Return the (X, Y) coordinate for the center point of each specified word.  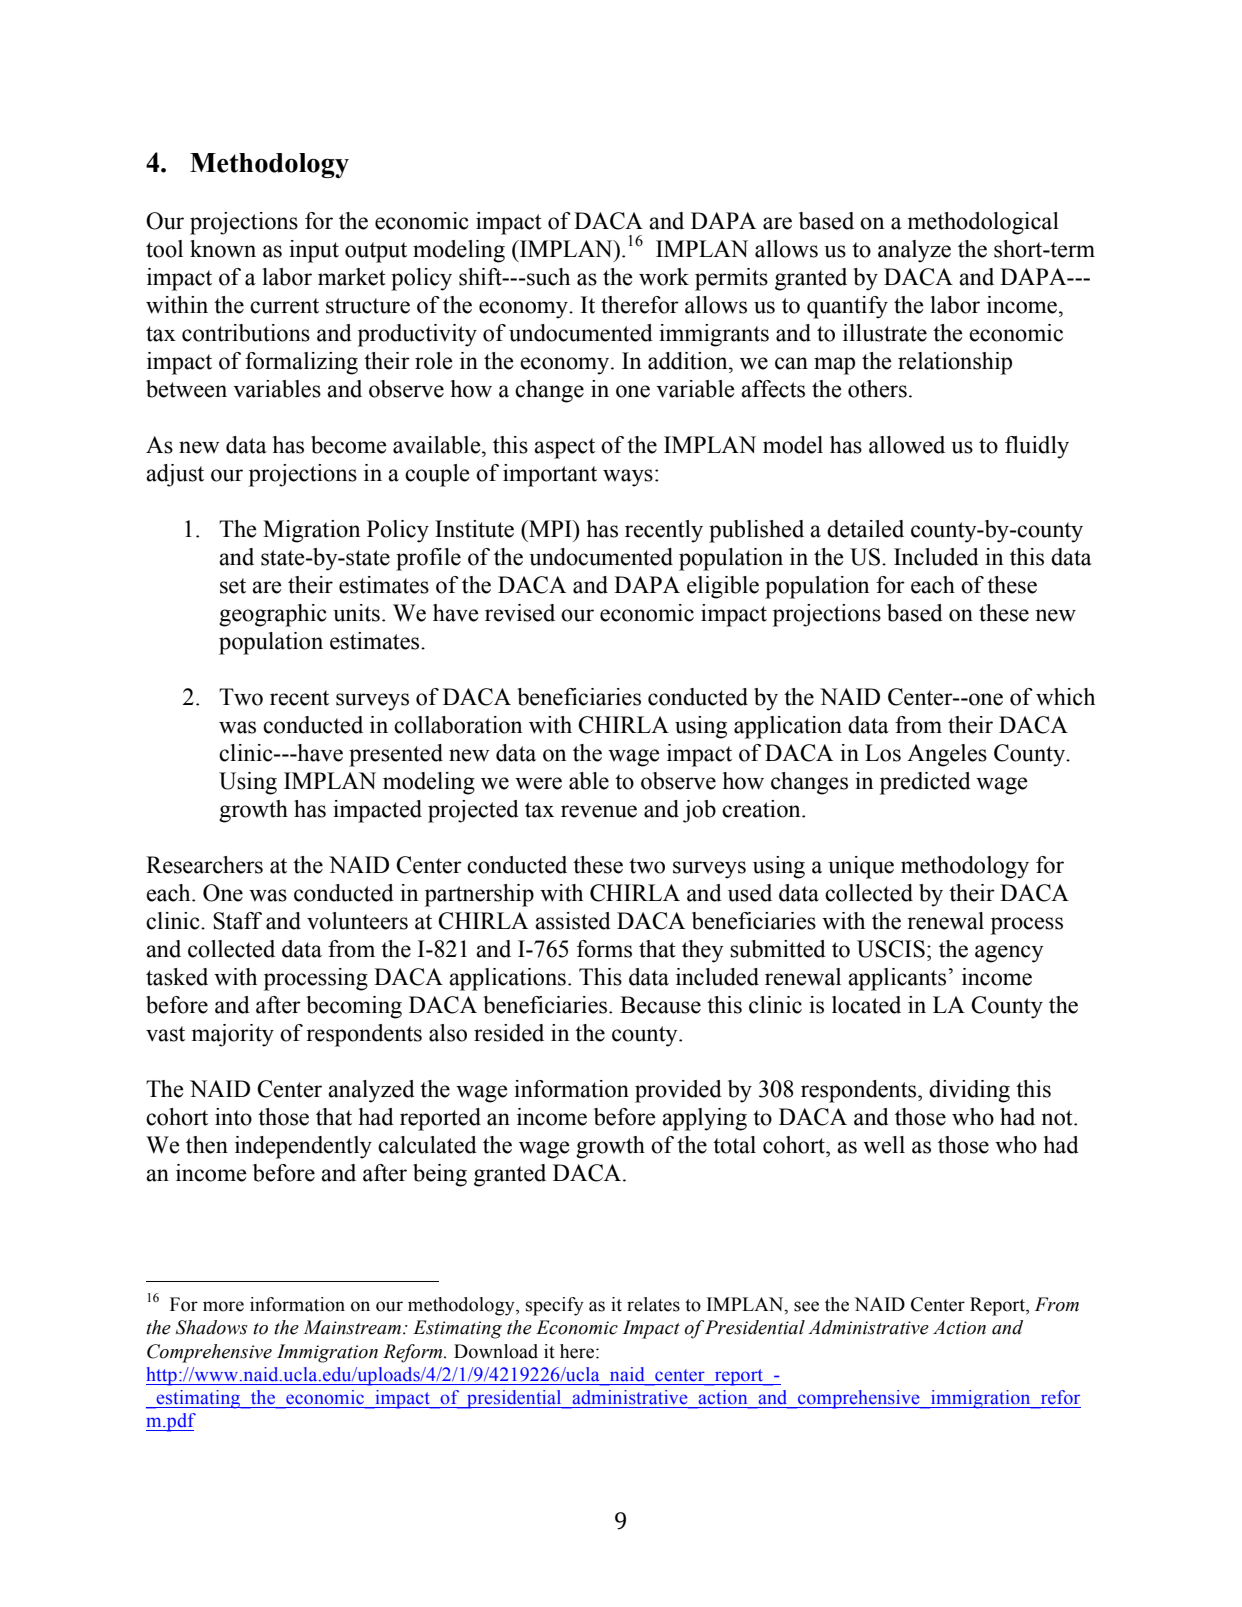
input (314, 251)
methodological (983, 223)
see (806, 1306)
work (664, 277)
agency (1009, 954)
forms (604, 949)
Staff (237, 921)
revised (520, 613)
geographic (273, 615)
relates (653, 1304)
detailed (865, 529)
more (223, 1306)
